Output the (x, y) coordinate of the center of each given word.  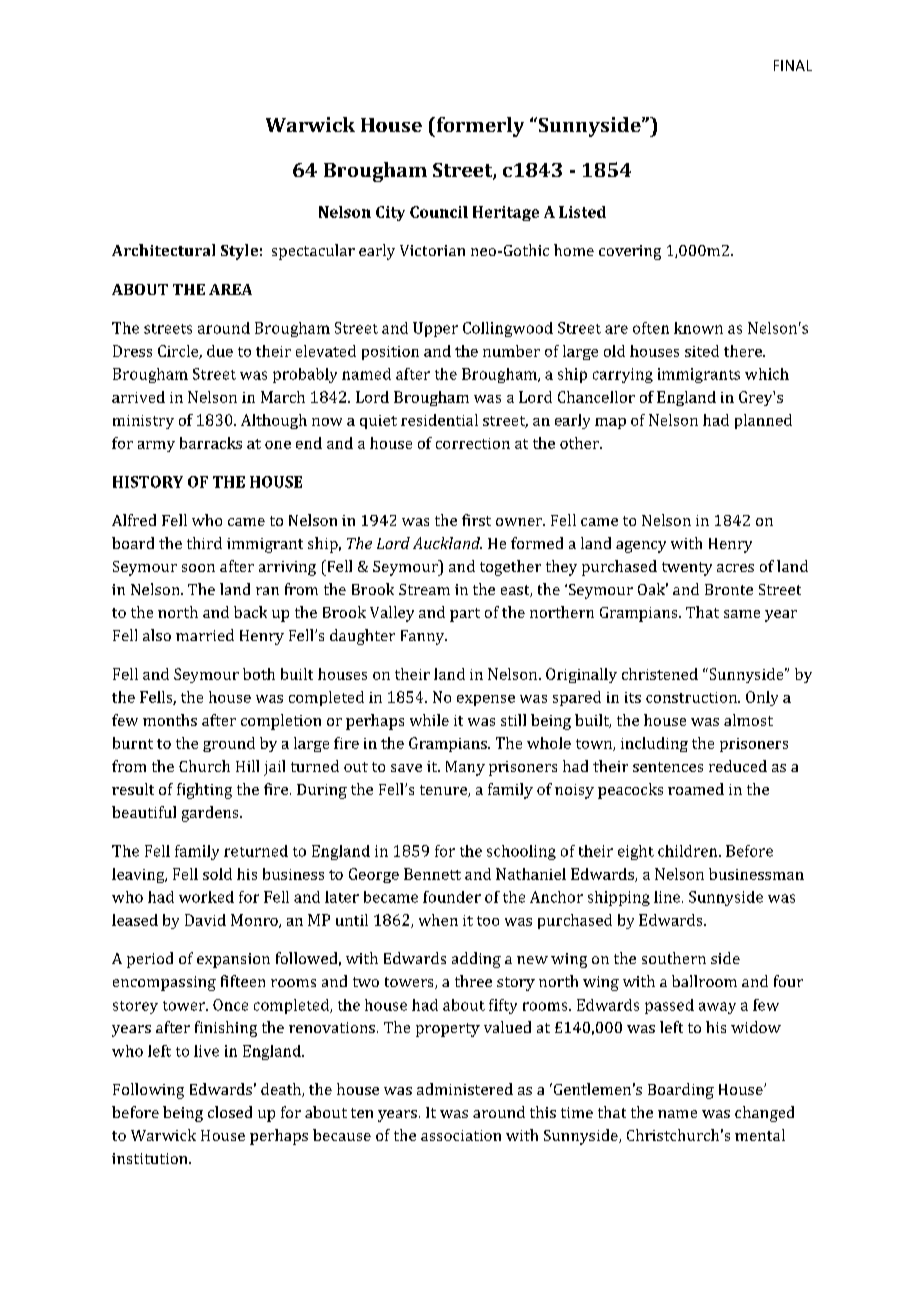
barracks (211, 443)
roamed (696, 789)
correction (473, 443)
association (461, 1135)
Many (465, 768)
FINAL (793, 65)
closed (230, 1112)
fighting (204, 791)
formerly (479, 127)
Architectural (163, 250)
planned (763, 421)
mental (760, 1135)
